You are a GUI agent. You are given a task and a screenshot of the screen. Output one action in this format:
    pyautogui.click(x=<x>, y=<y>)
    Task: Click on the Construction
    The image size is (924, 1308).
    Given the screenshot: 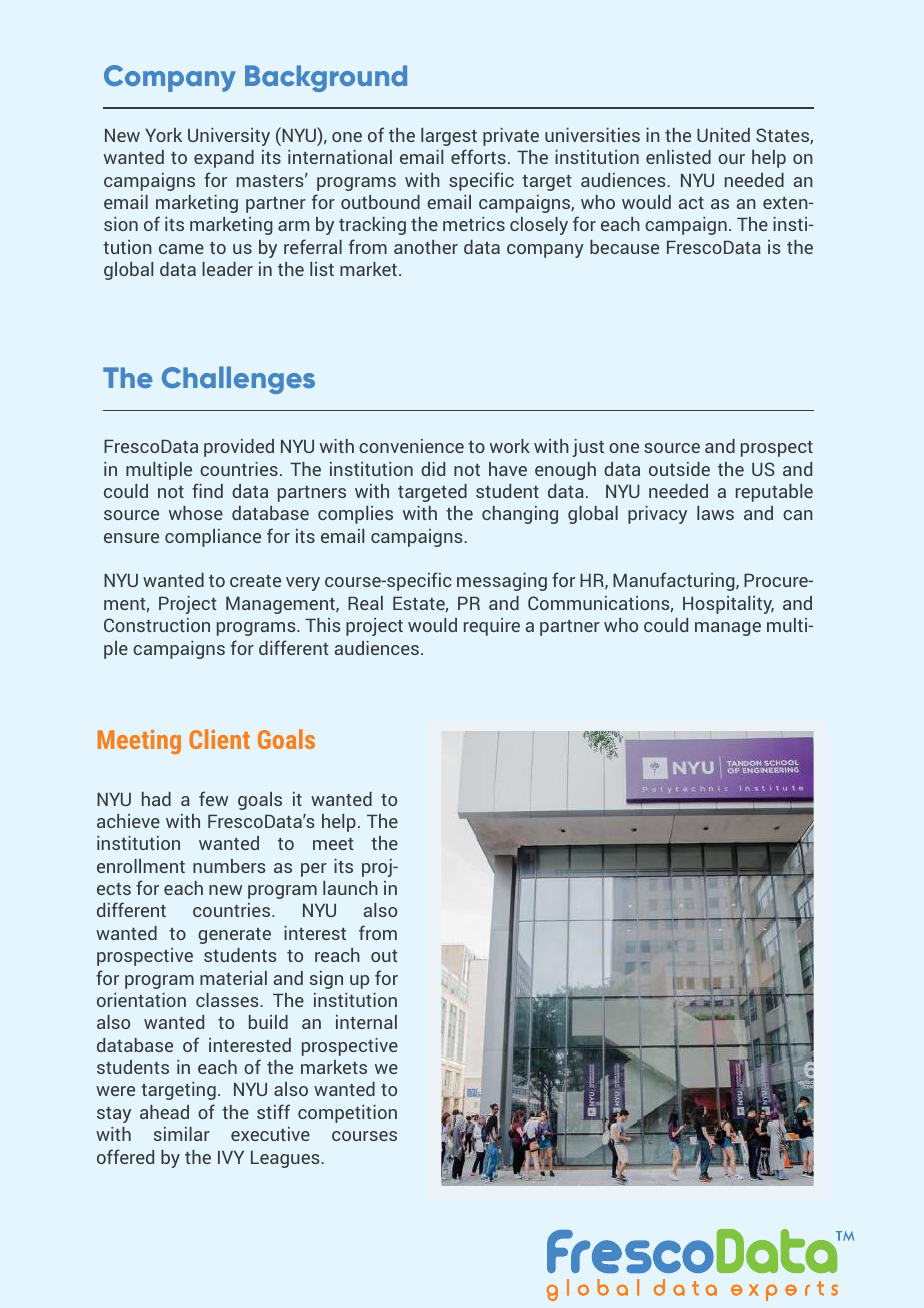 What is the action you would take?
    pyautogui.click(x=157, y=625)
